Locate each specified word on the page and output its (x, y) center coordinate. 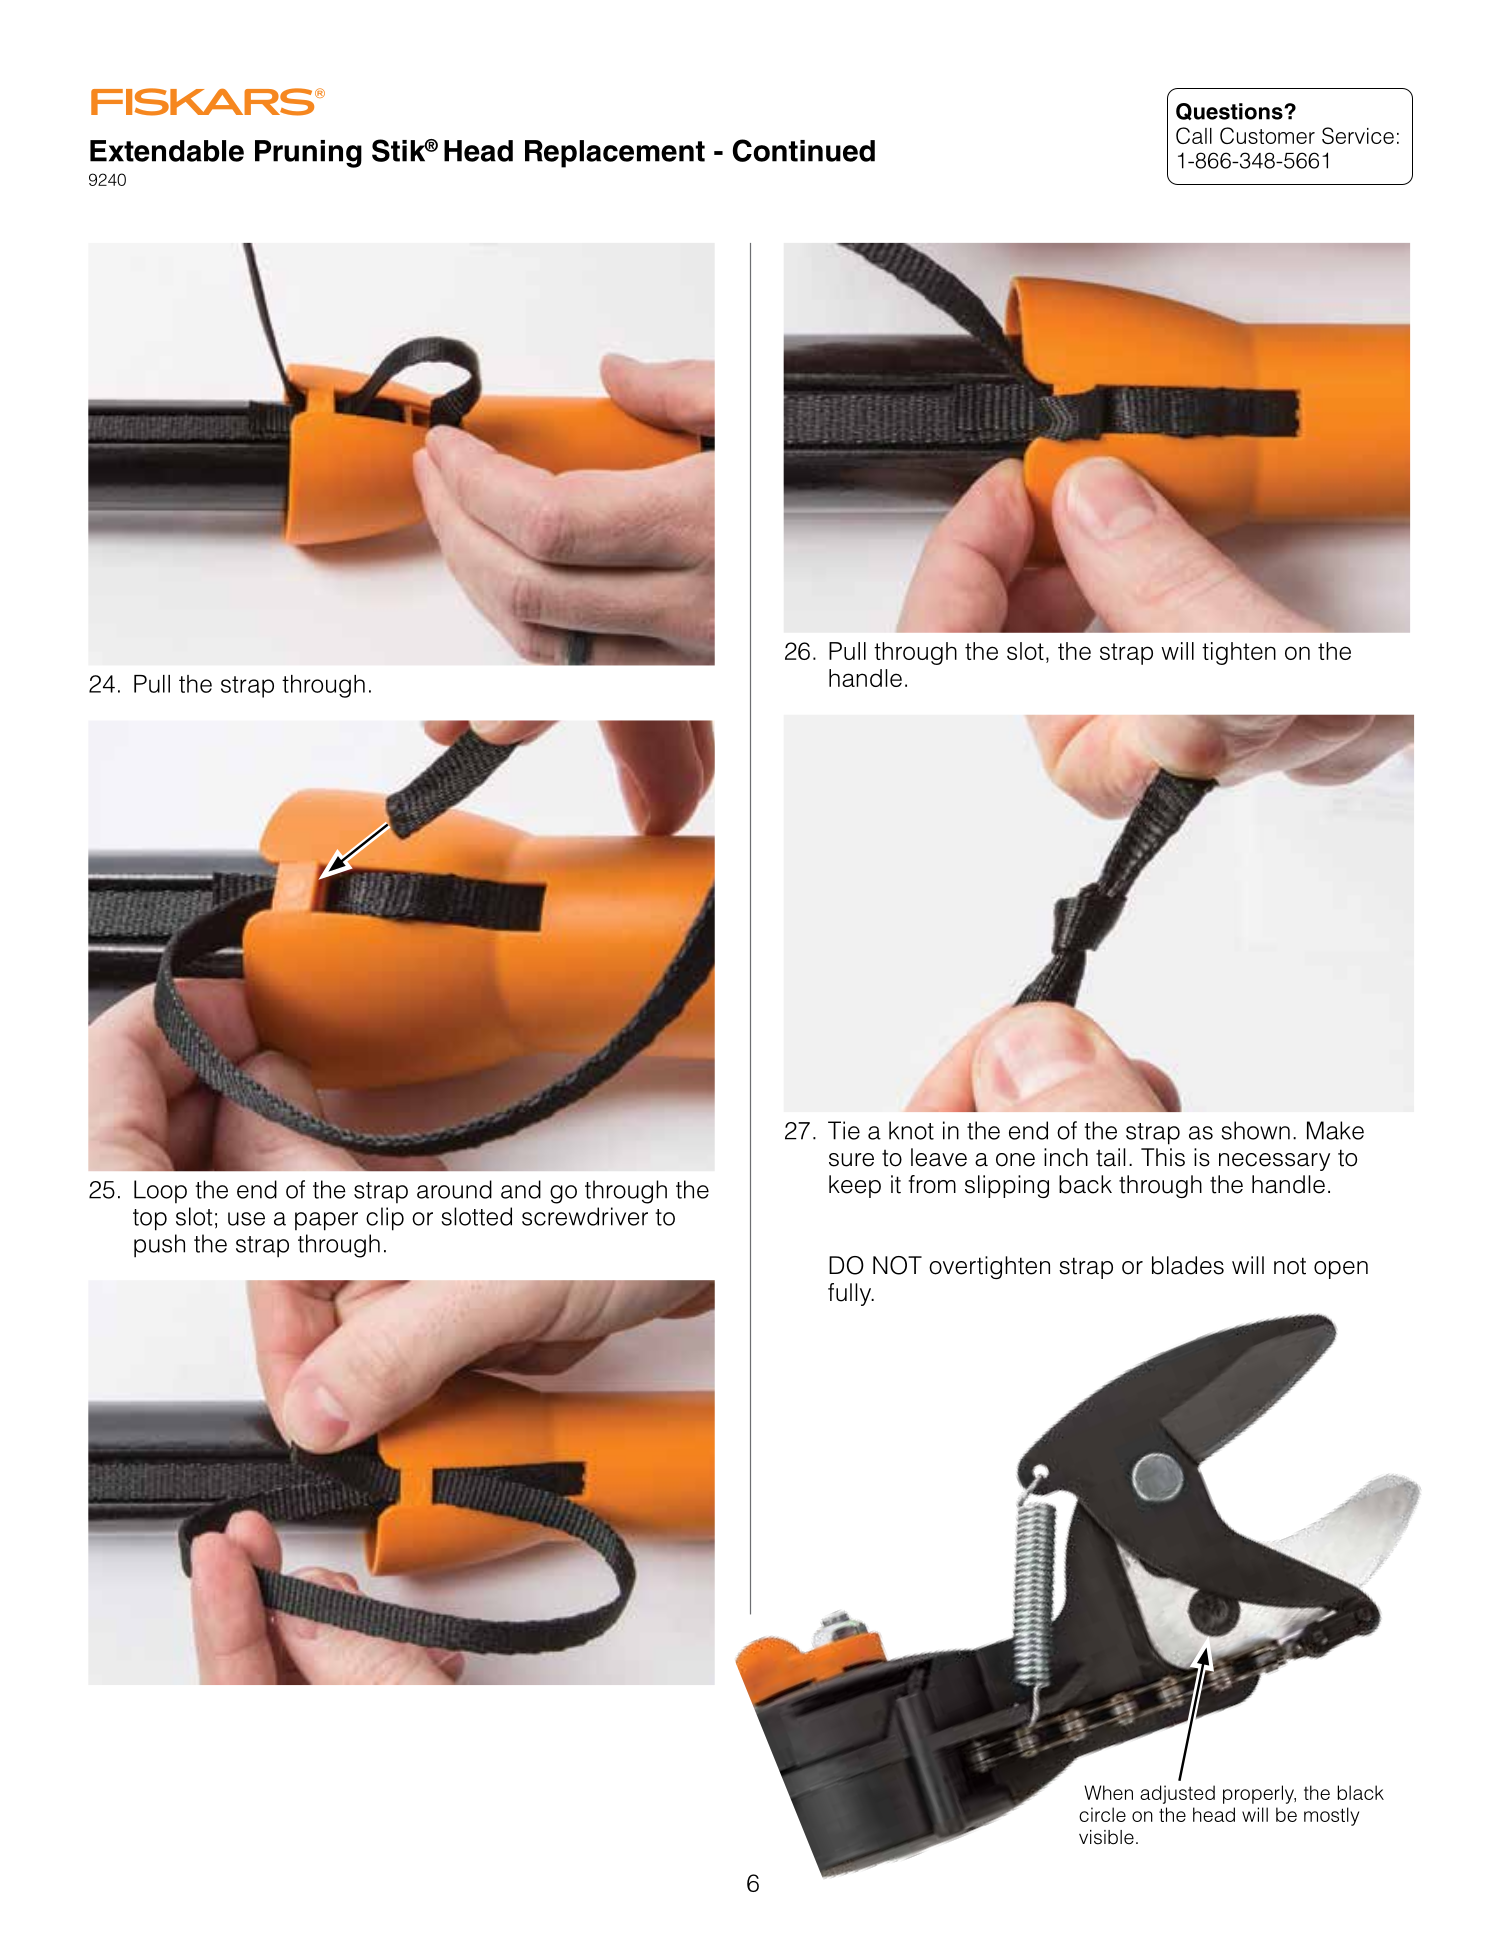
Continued (804, 150)
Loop (160, 1192)
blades (1188, 1265)
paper (326, 1221)
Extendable (167, 151)
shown (1255, 1130)
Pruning (308, 154)
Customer (1267, 135)
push (159, 1246)
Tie (844, 1130)
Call (1194, 135)
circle (1102, 1814)
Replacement (615, 154)
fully (850, 1294)
